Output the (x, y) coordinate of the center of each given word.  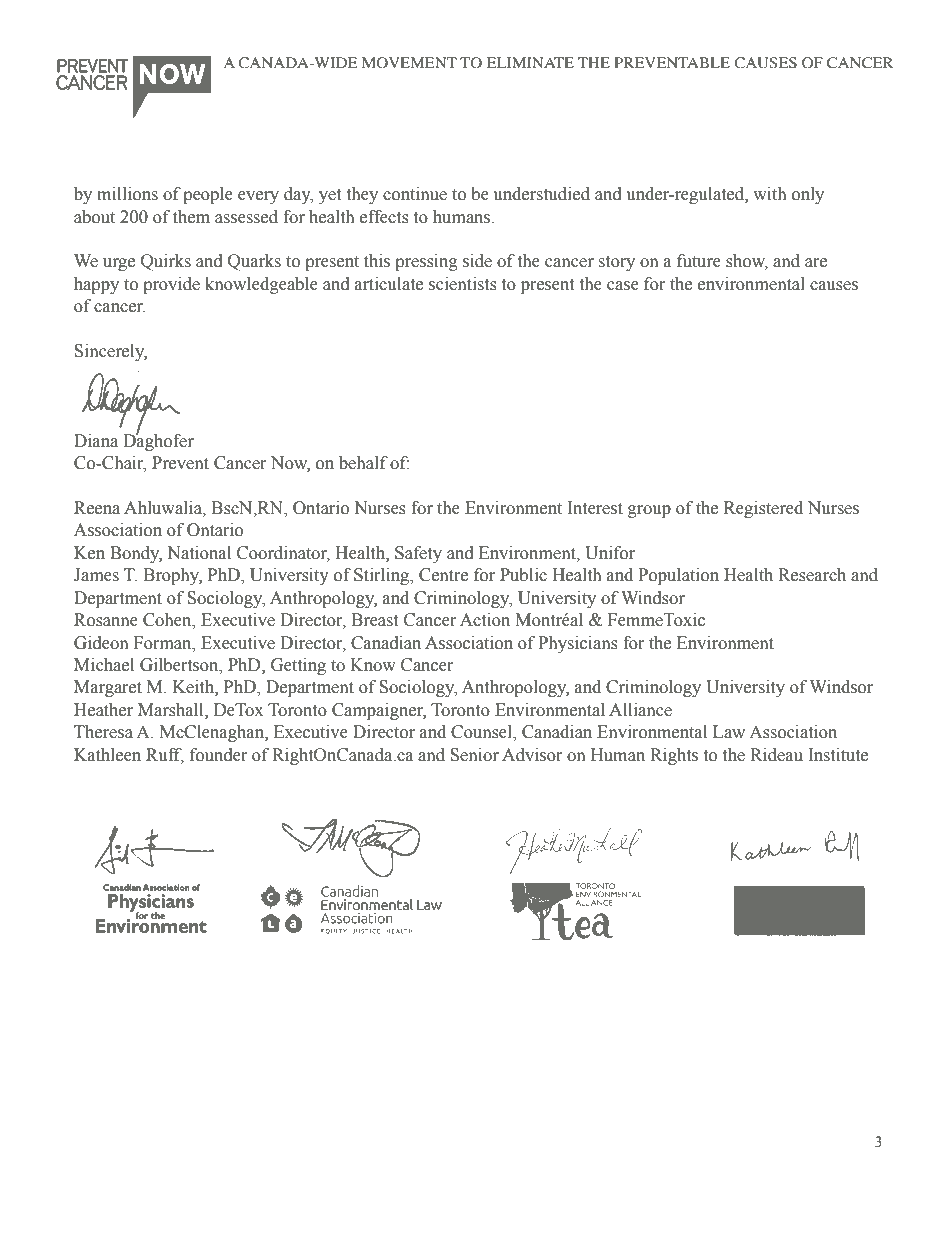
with (769, 194)
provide (171, 285)
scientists (463, 284)
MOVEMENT (409, 63)
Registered (763, 509)
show (747, 262)
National (199, 553)
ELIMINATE (530, 62)
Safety (418, 554)
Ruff (165, 755)
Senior (474, 755)
